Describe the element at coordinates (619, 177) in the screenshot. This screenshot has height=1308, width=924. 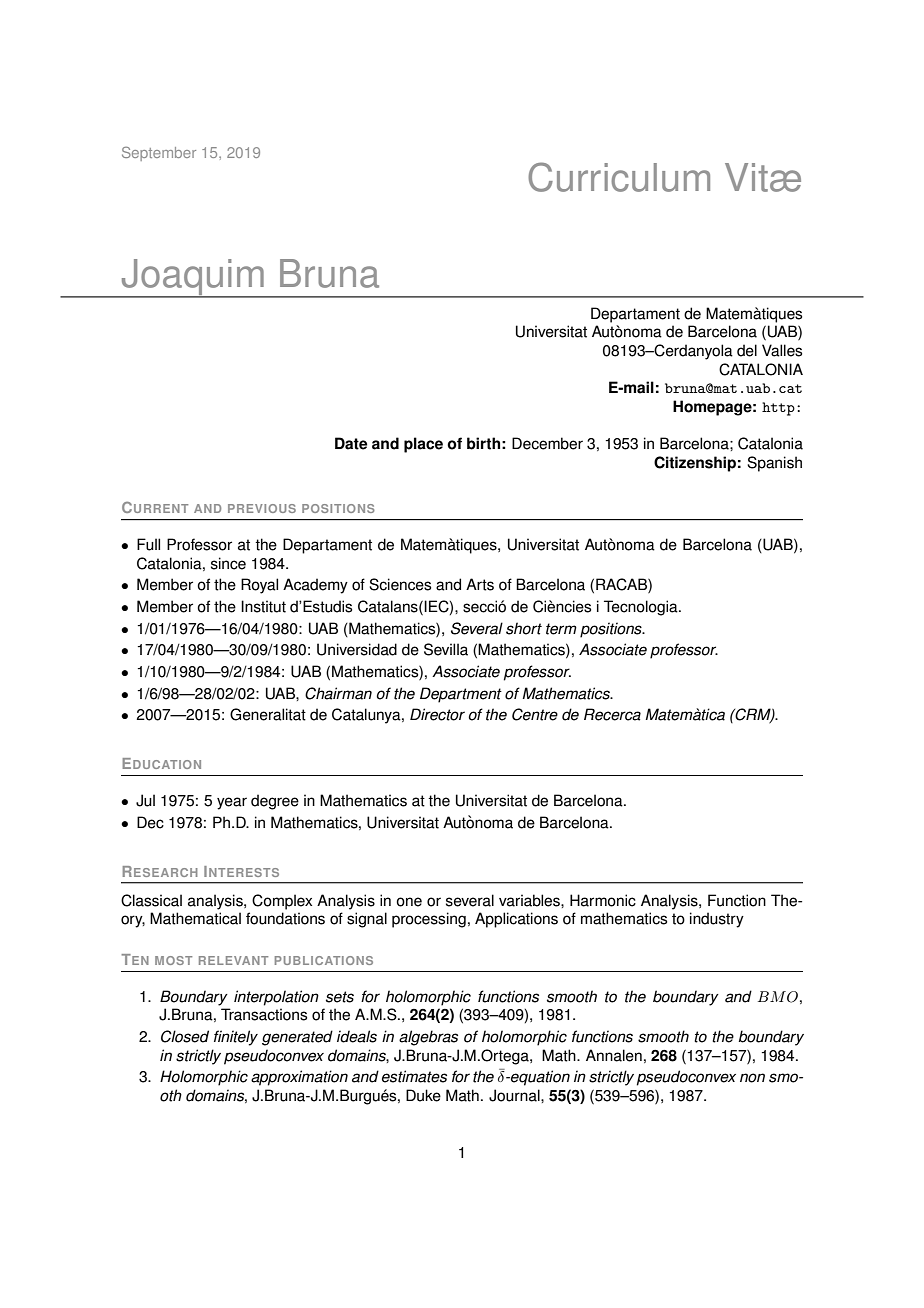
I see `Curriculum` at that location.
